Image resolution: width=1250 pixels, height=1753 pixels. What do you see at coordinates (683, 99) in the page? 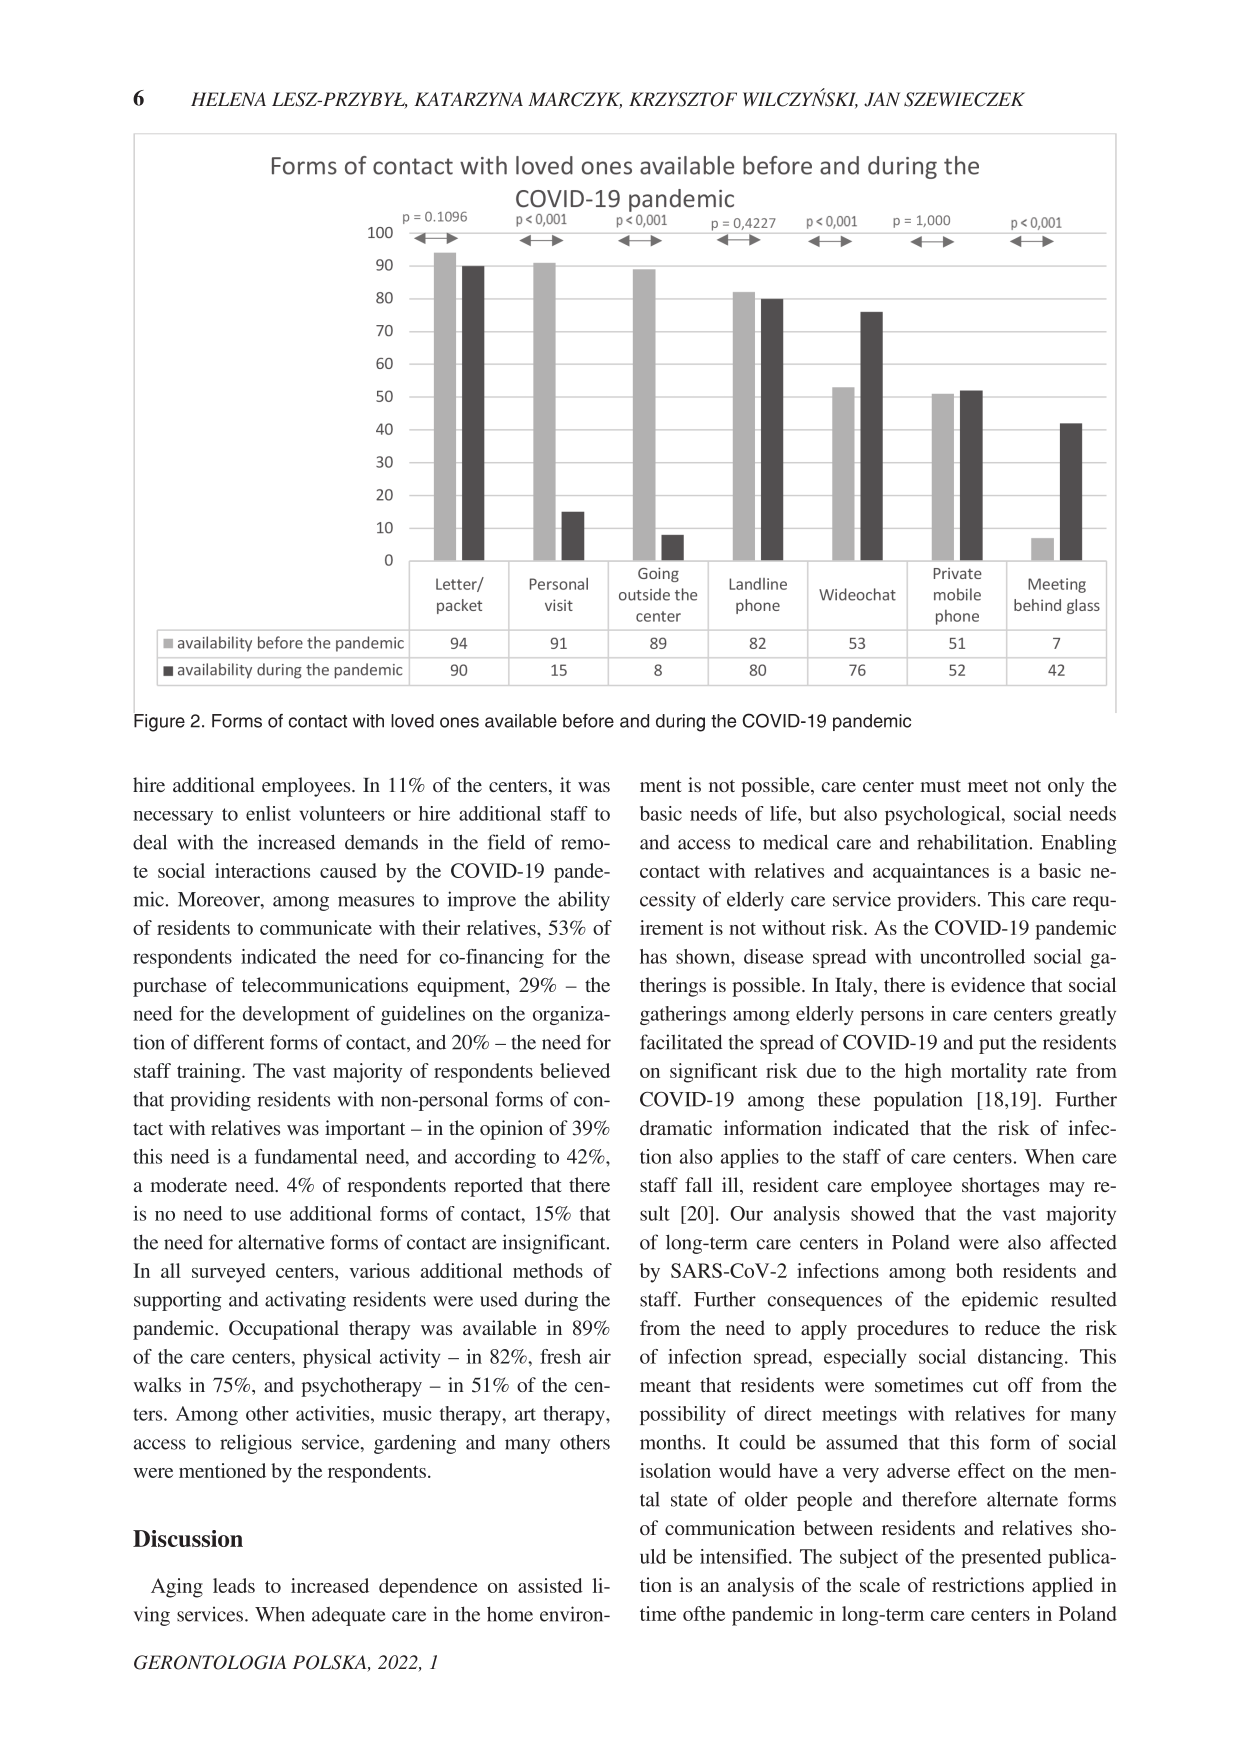
I see `KRZYSZTOF` at bounding box center [683, 99].
